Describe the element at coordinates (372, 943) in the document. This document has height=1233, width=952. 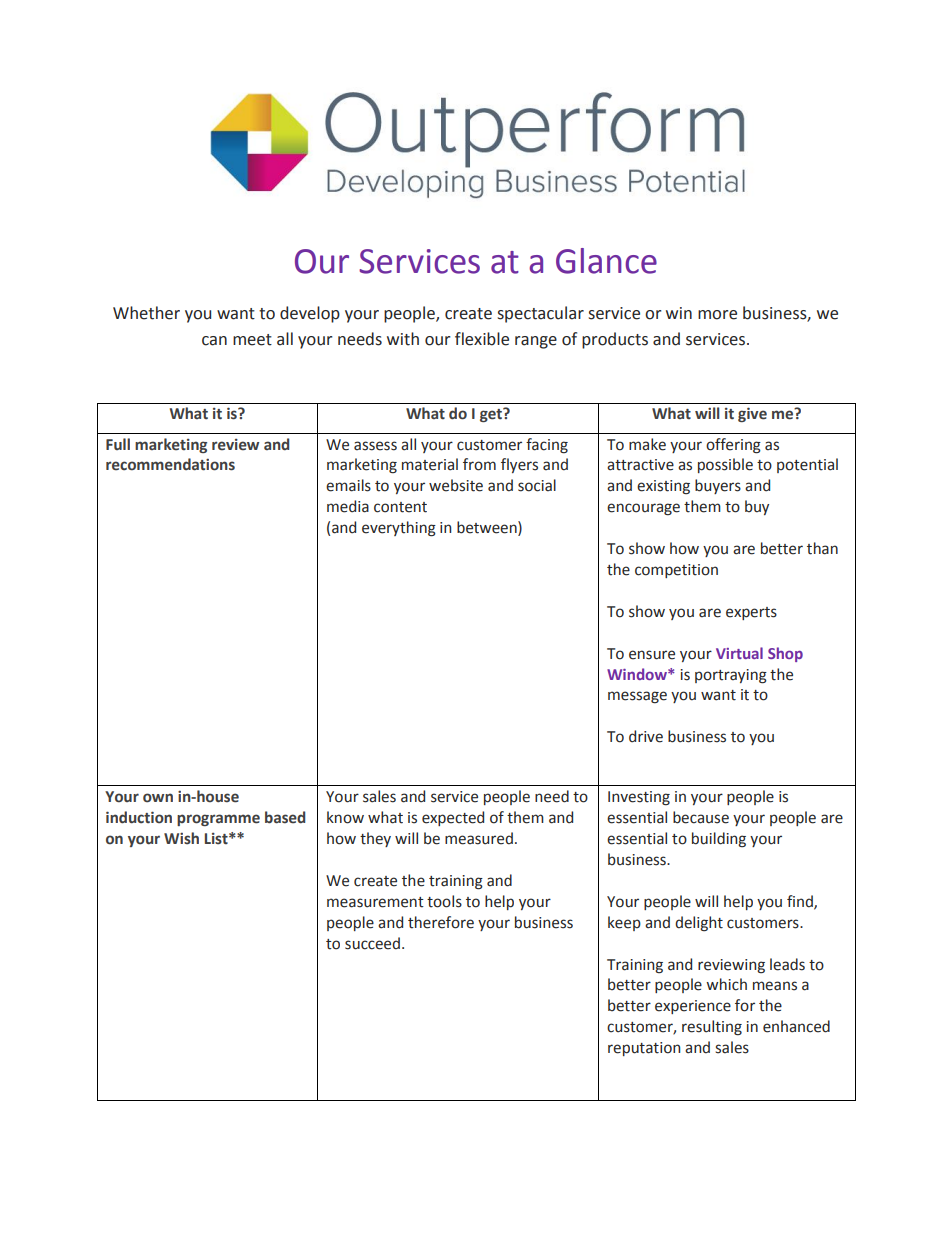
I see `succeed` at that location.
